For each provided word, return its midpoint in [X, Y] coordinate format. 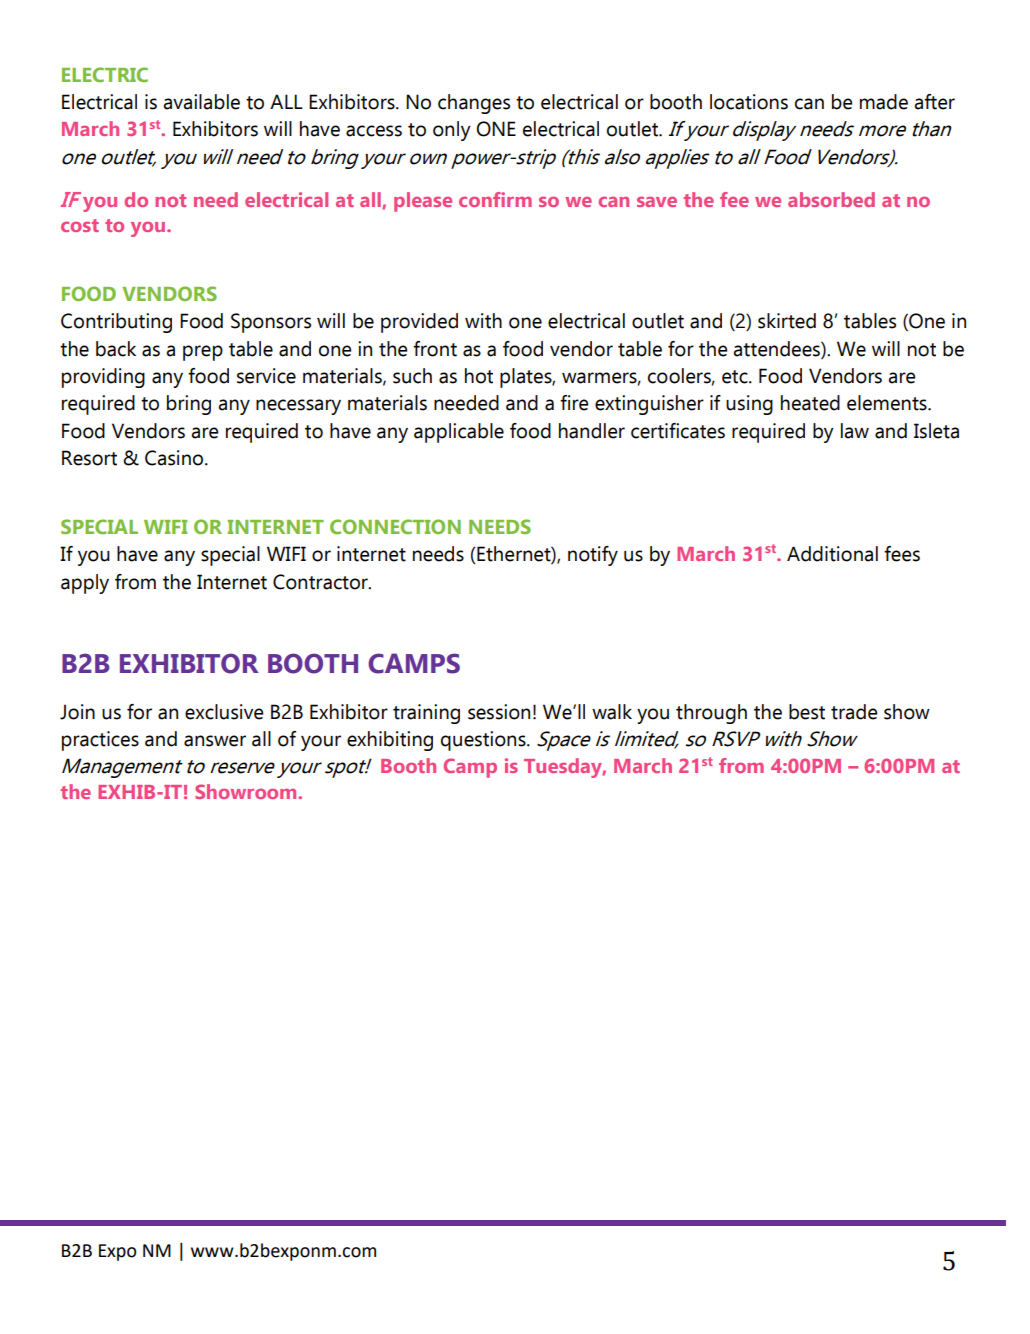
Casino [175, 458]
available [201, 102]
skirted [787, 321]
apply [85, 584]
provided [419, 323]
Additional [832, 554]
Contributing [116, 323]
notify [593, 556]
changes [474, 104]
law [855, 431]
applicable [459, 433]
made [884, 102]
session [499, 712]
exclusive [224, 712]
